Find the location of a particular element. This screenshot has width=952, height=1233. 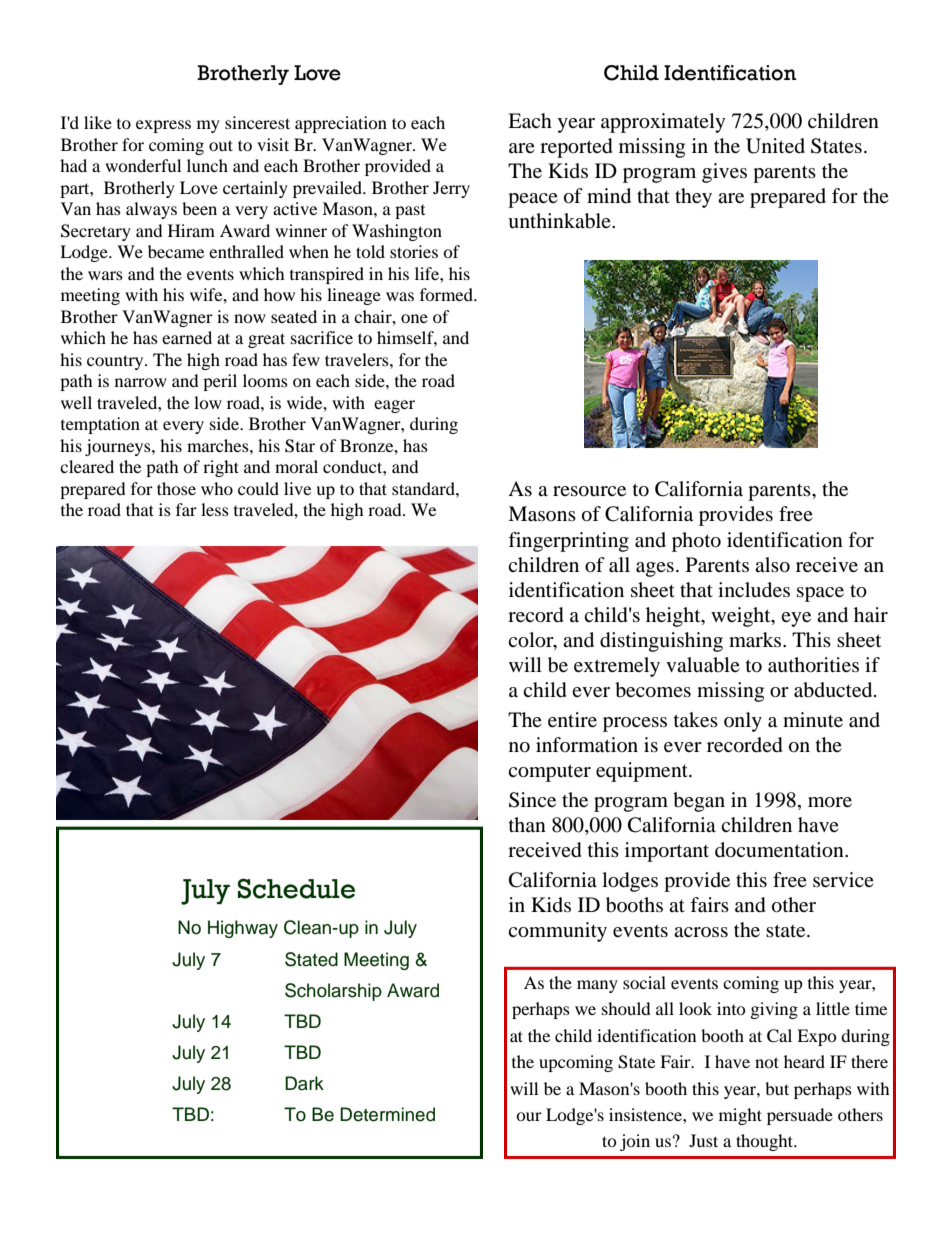

Schedule is located at coordinates (296, 888).
